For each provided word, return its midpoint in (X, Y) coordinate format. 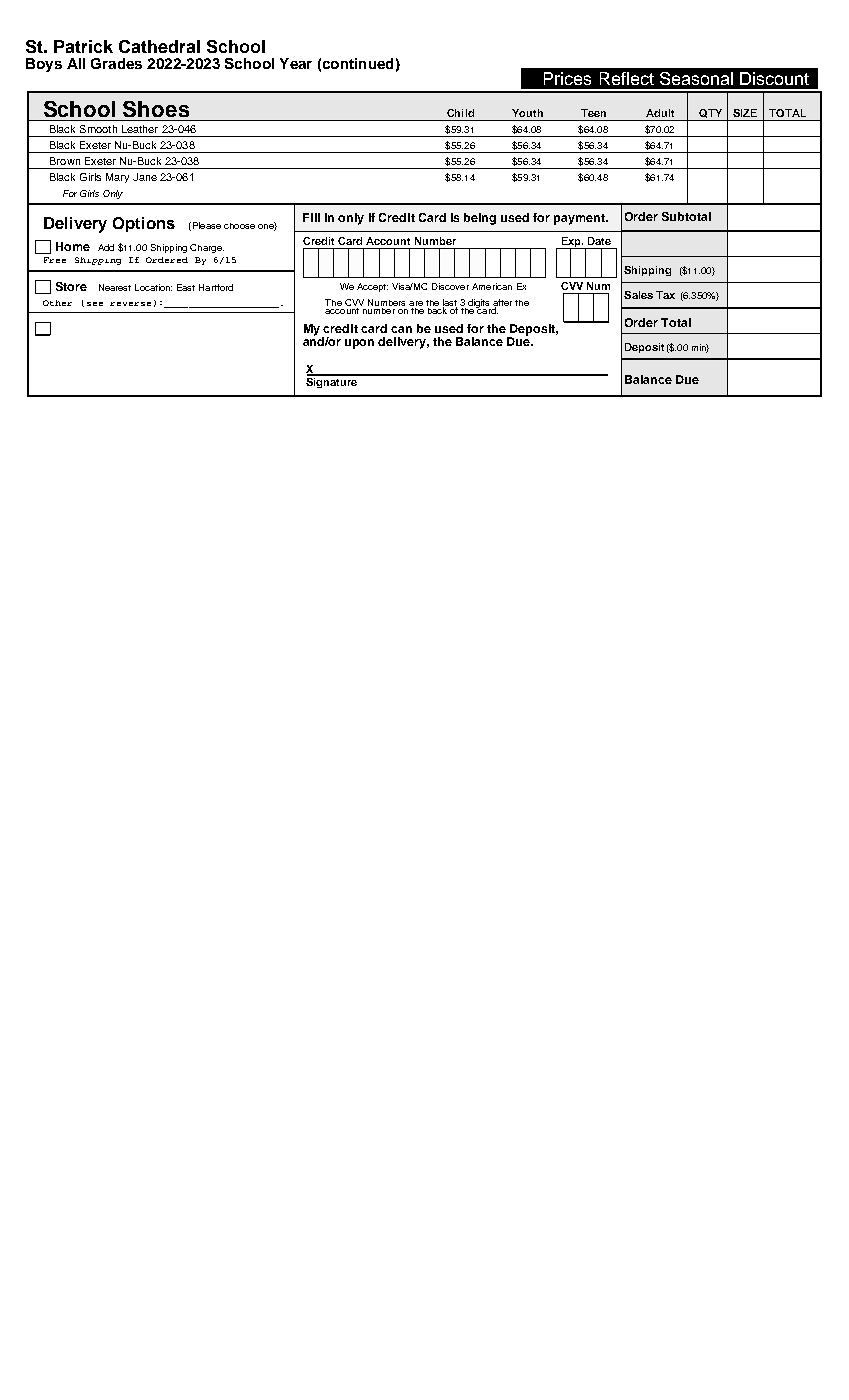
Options (144, 224)
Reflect (627, 78)
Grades (116, 63)
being (480, 219)
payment (580, 219)
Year (296, 63)
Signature (333, 381)
